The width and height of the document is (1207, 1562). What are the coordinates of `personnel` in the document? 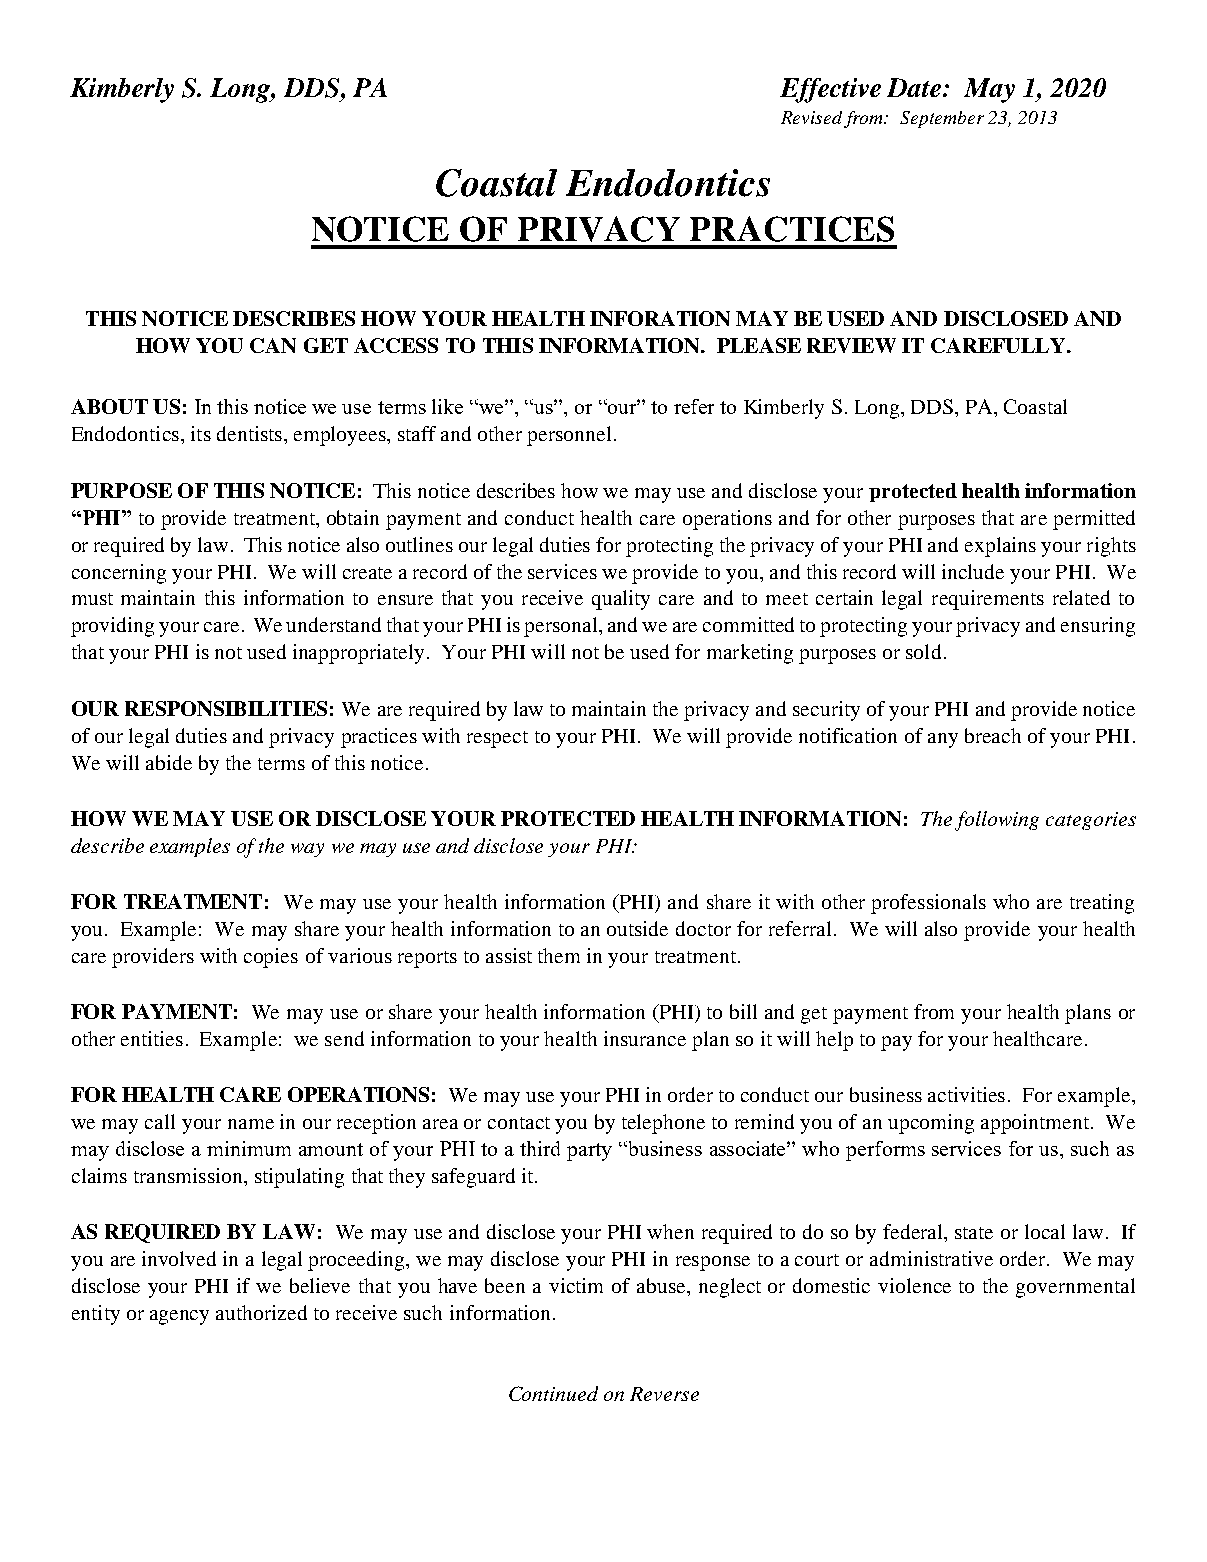 It's located at (569, 436).
